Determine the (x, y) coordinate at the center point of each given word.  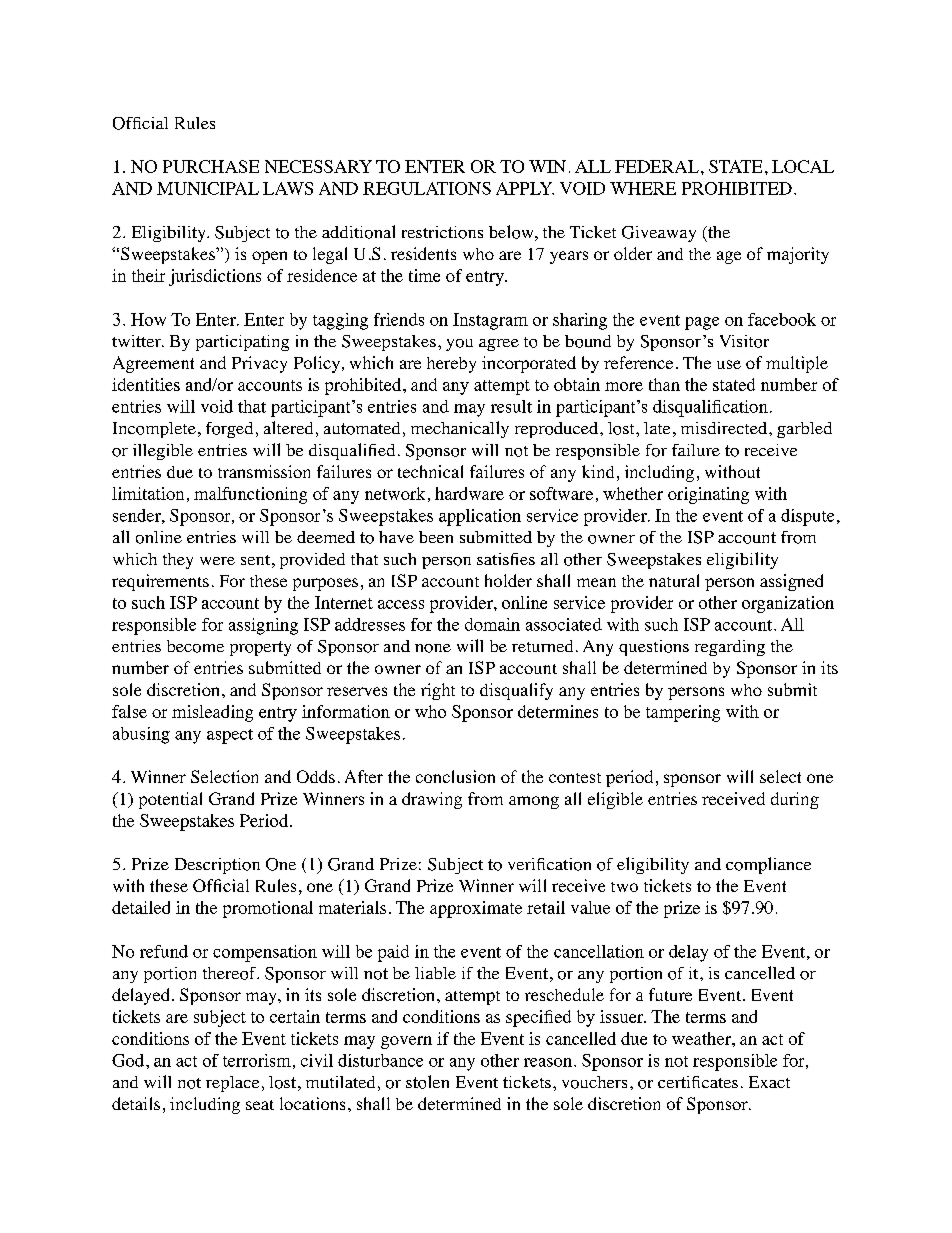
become (195, 646)
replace (232, 1084)
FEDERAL (657, 166)
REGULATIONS (427, 188)
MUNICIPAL (208, 188)
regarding (730, 648)
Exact (769, 1082)
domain (492, 624)
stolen (427, 1082)
